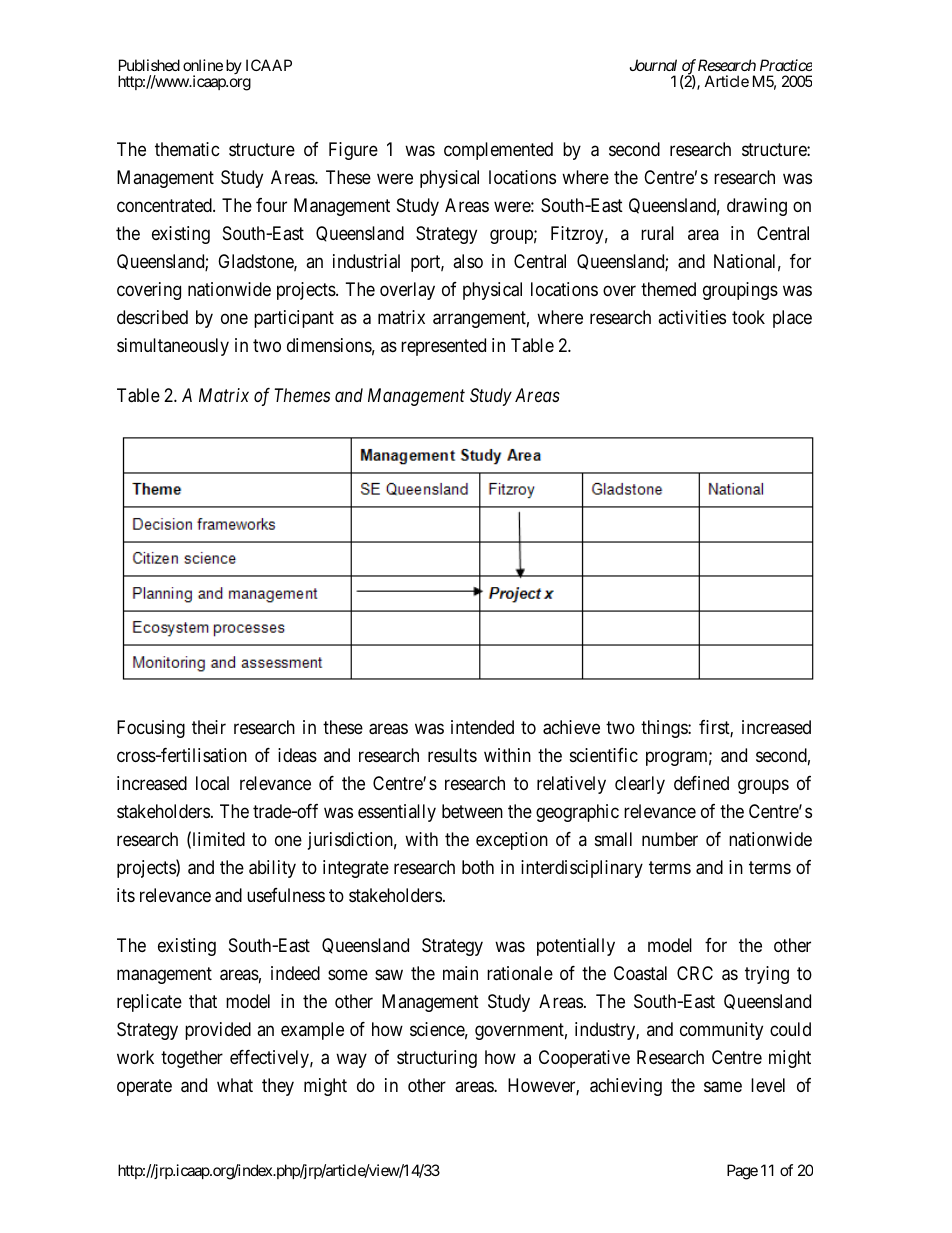 This document has height=1233, width=952. Describe the element at coordinates (203, 65) in the document. I see `online` at that location.
